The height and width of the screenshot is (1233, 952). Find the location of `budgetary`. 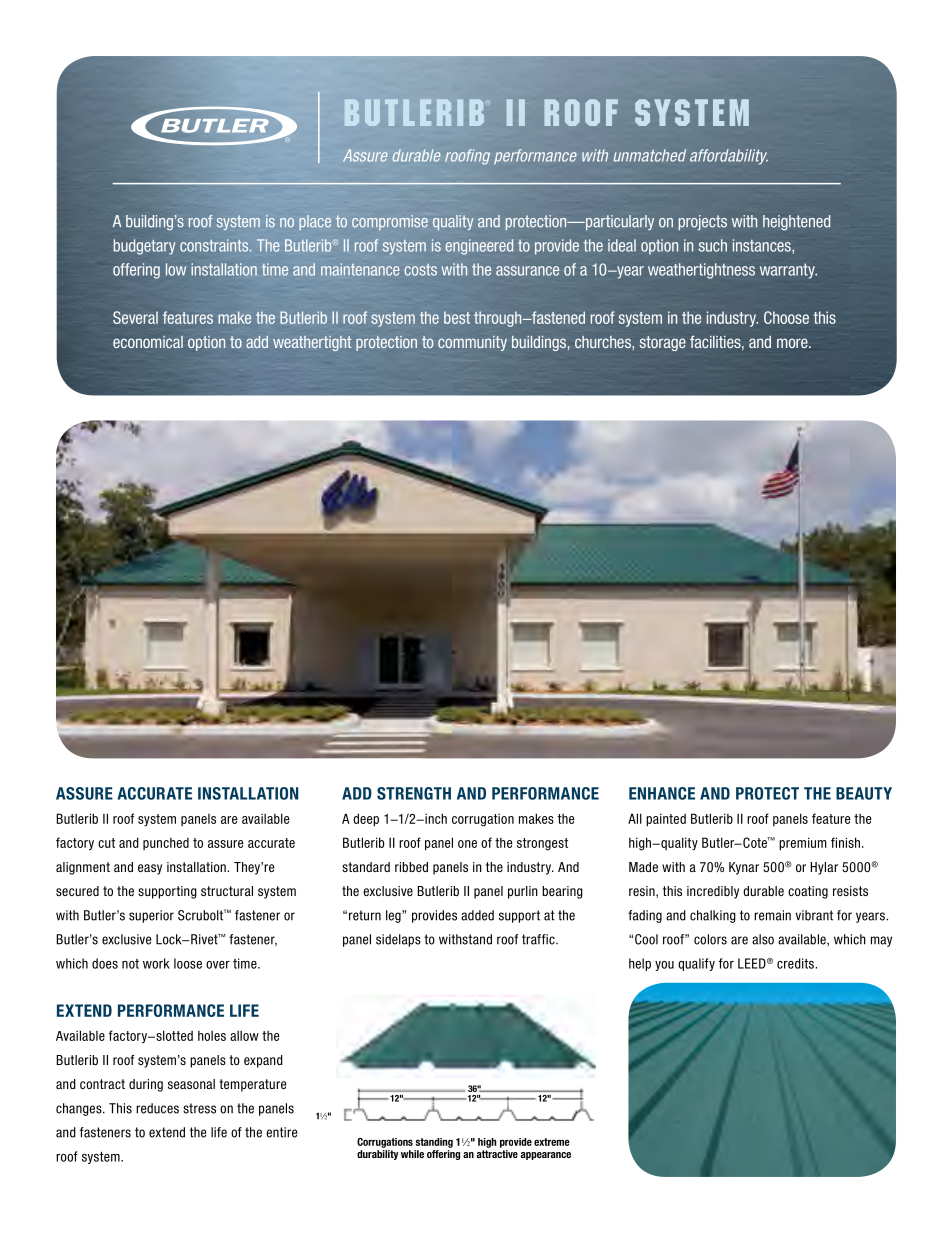

budgetary is located at coordinates (145, 247).
